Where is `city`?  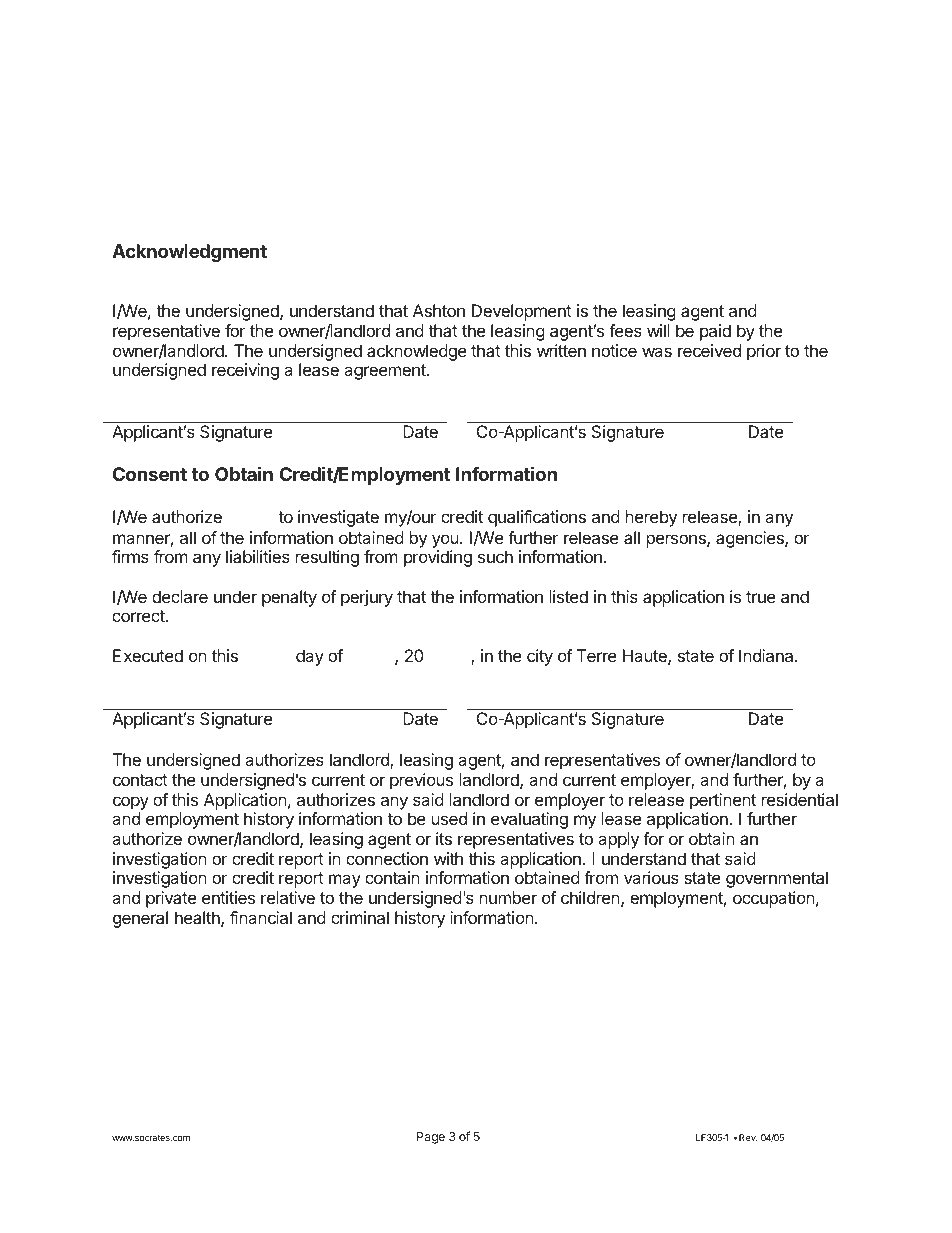
city is located at coordinates (540, 657).
